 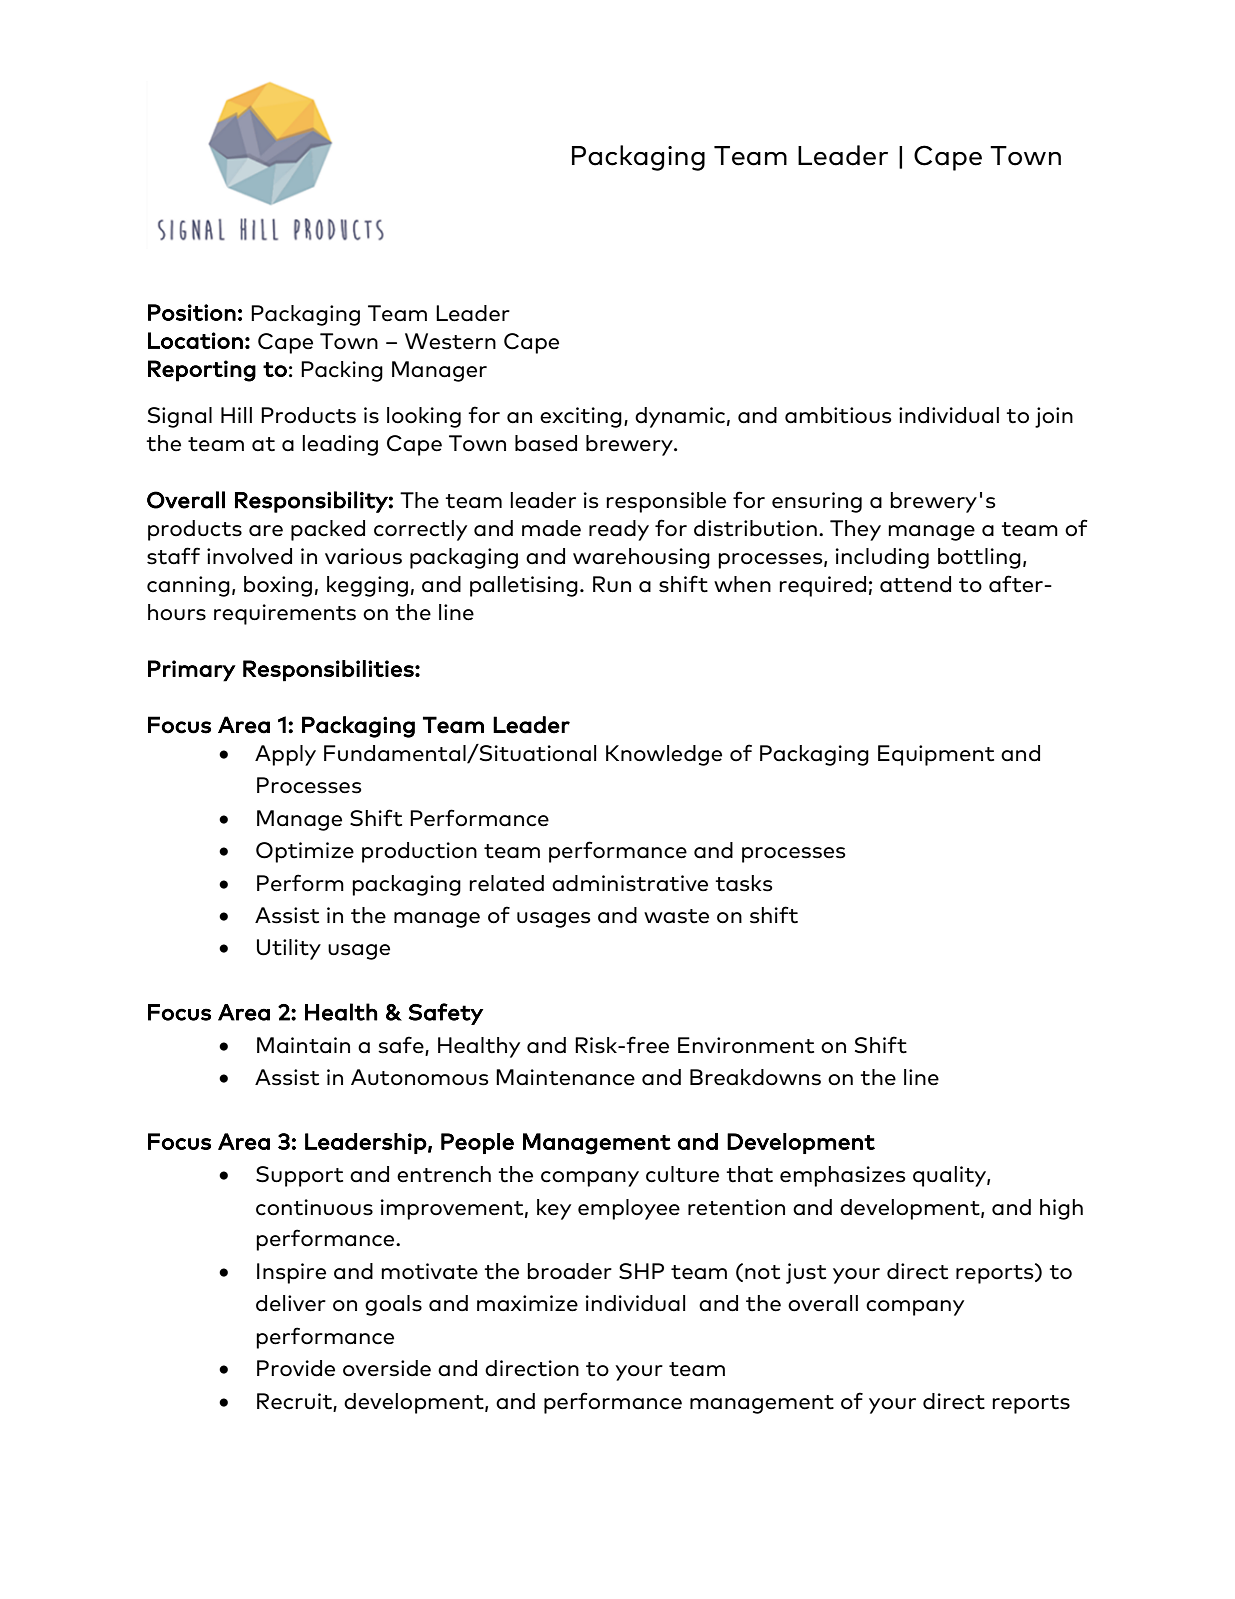 What do you see at coordinates (676, 916) in the document?
I see `waste` at bounding box center [676, 916].
